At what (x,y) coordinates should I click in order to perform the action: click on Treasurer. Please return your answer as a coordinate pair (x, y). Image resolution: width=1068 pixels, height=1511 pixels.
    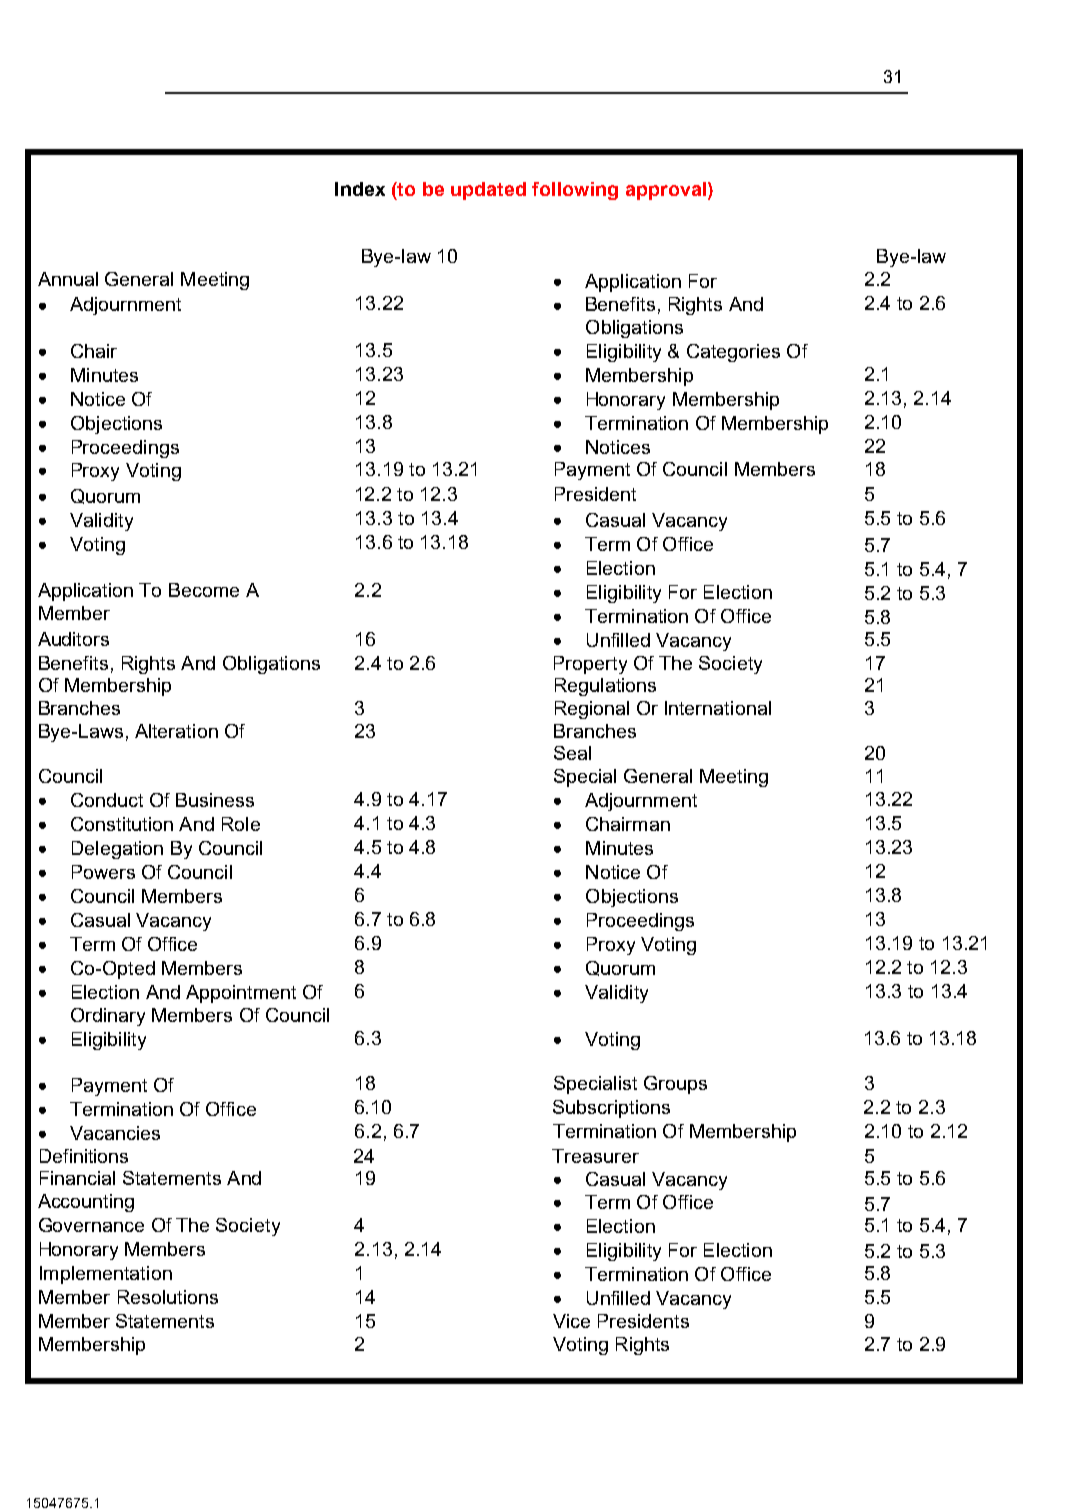
    Looking at the image, I should click on (595, 1156).
